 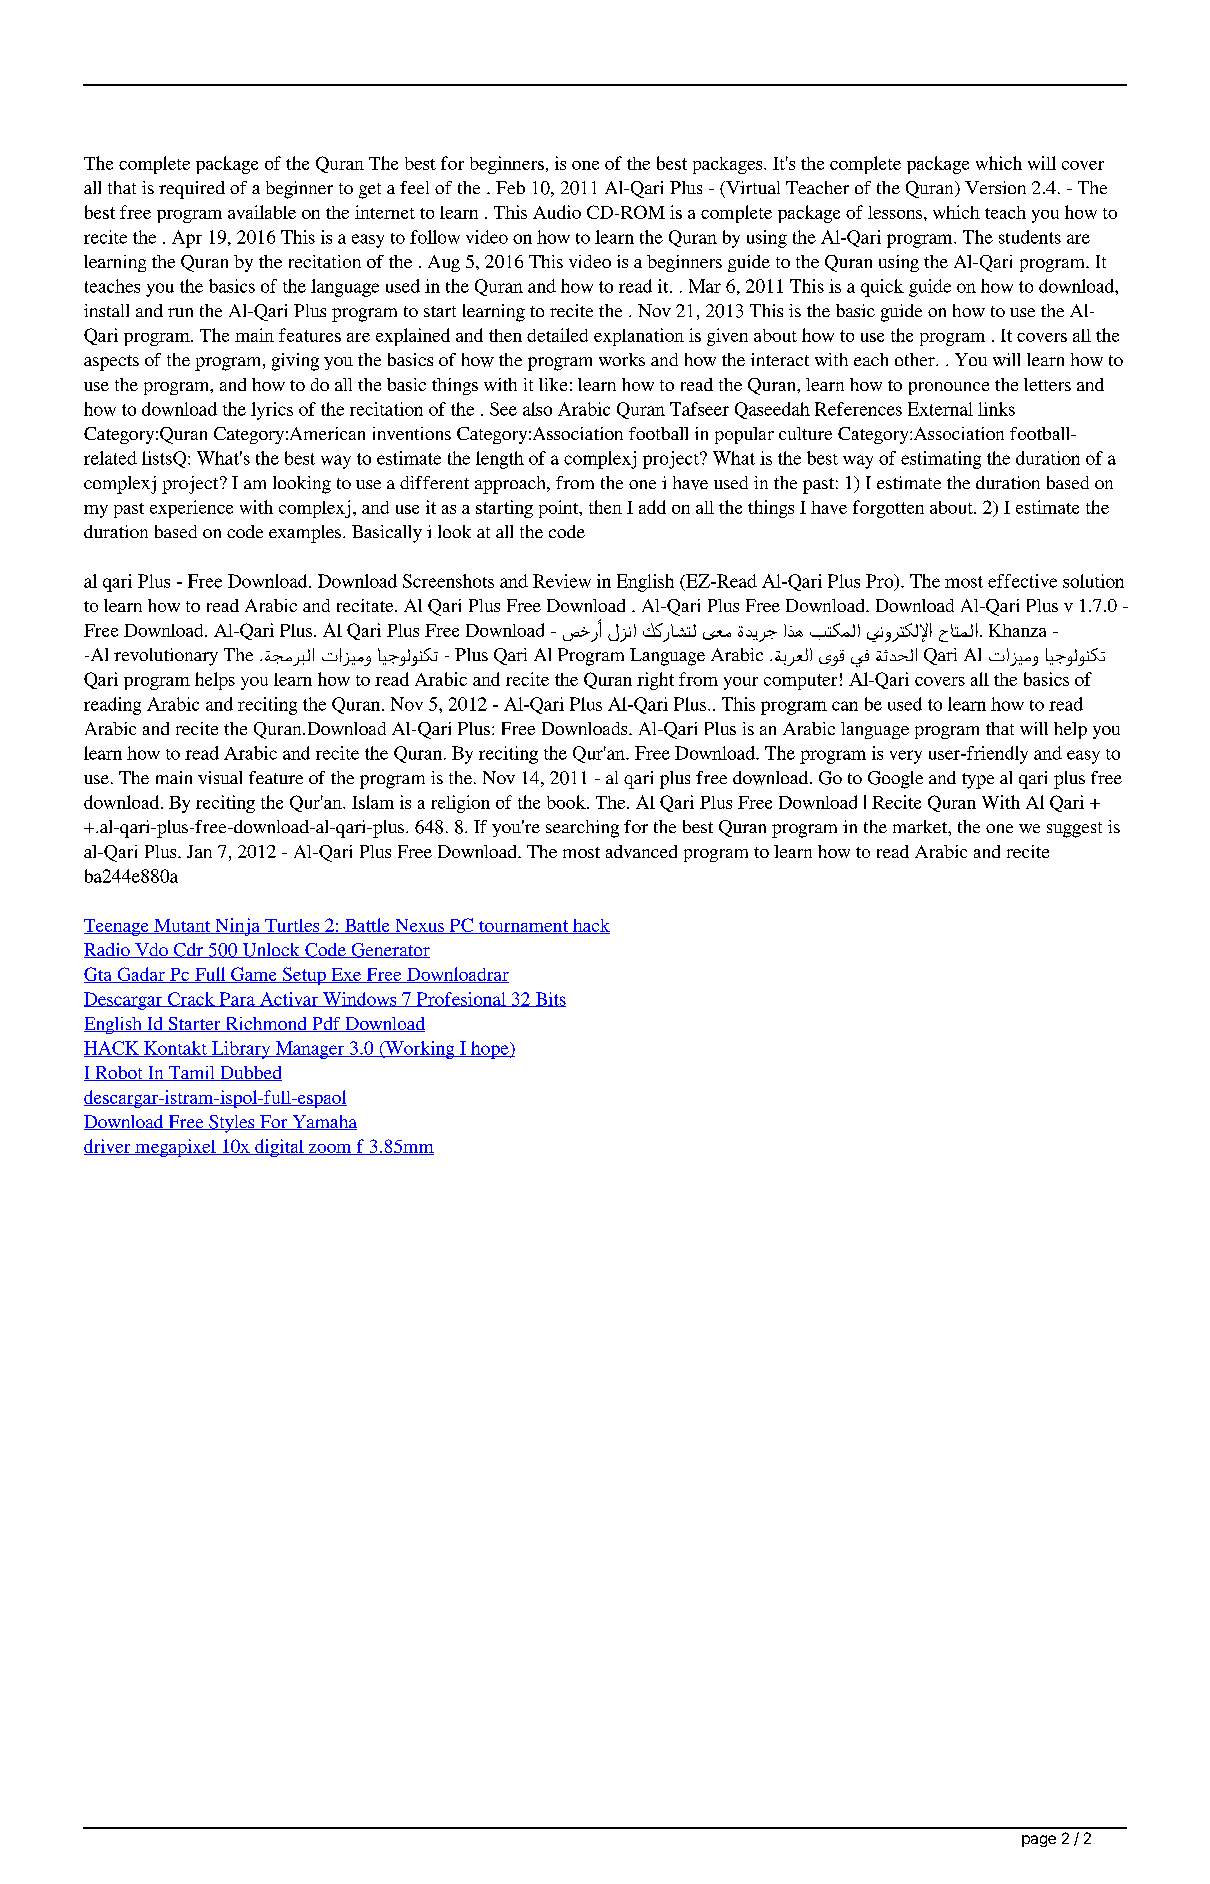 I want to click on Bits, so click(x=549, y=999).
